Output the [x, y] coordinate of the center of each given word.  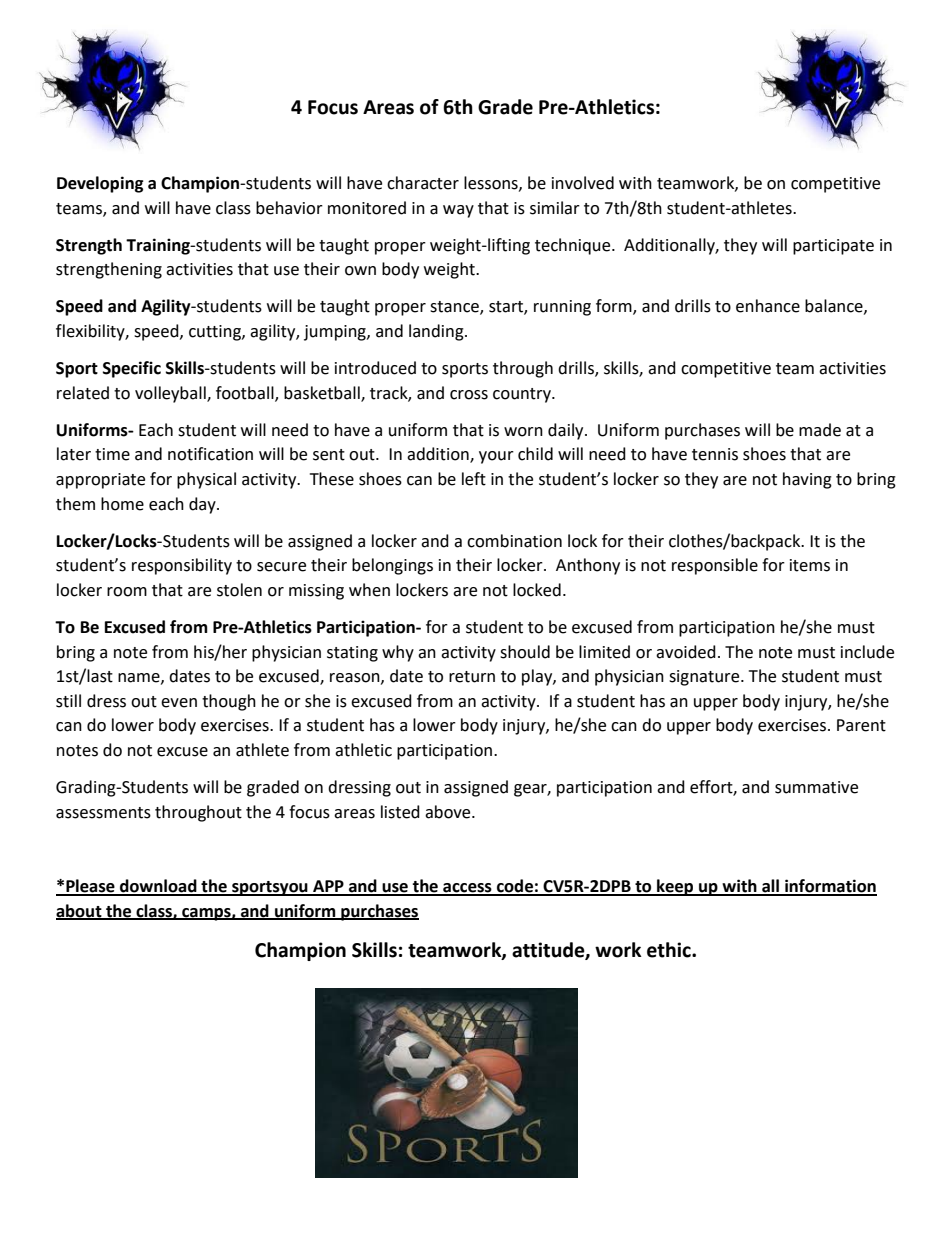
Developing [100, 184]
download [158, 887]
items [810, 565]
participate [833, 247]
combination [514, 541]
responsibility [182, 566]
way [458, 211]
